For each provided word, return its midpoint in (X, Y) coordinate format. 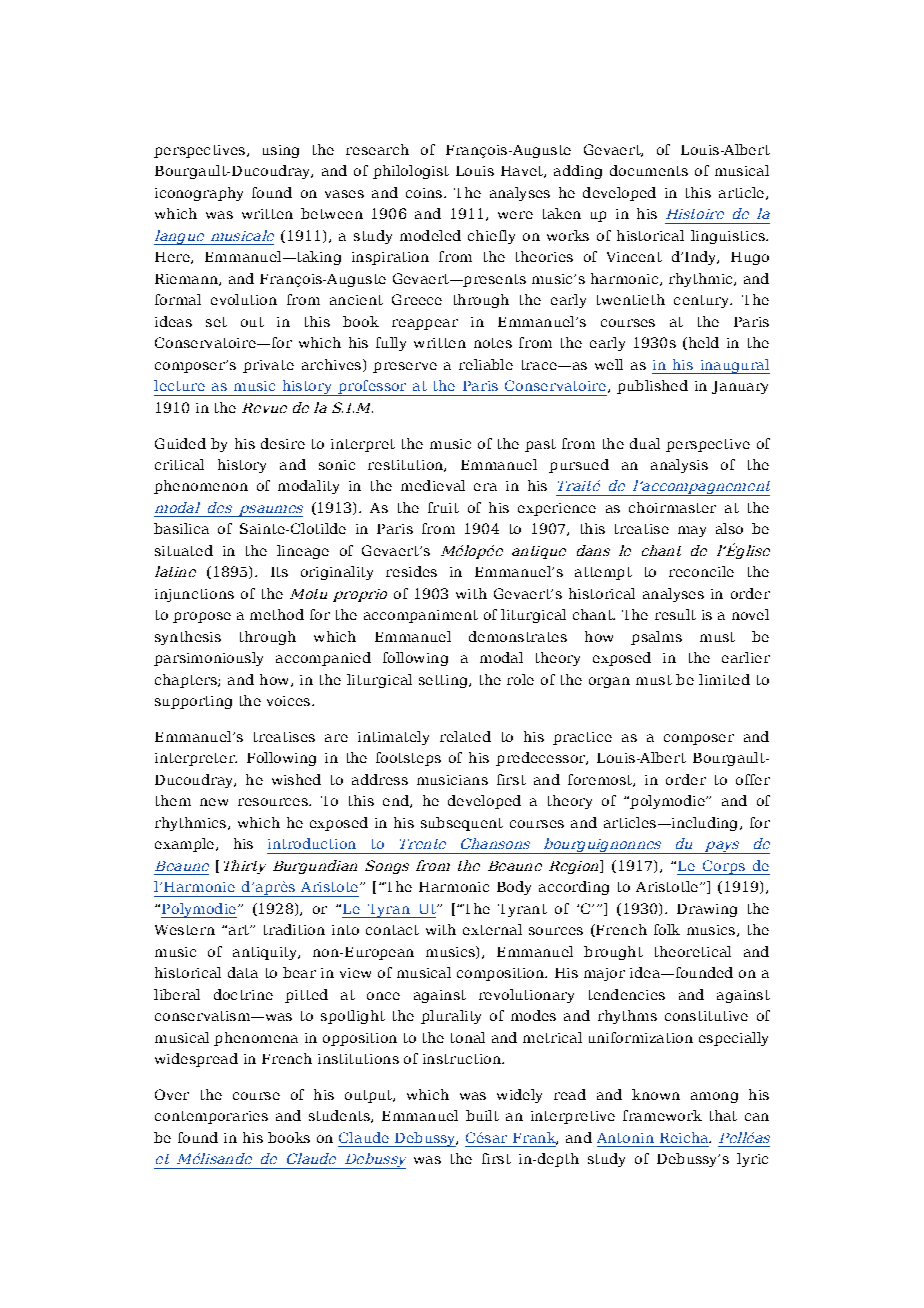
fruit (443, 507)
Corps (723, 867)
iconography (199, 194)
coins (425, 193)
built (482, 1115)
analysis (679, 466)
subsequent (462, 824)
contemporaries (211, 1117)
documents (649, 170)
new (214, 802)
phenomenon (201, 487)
